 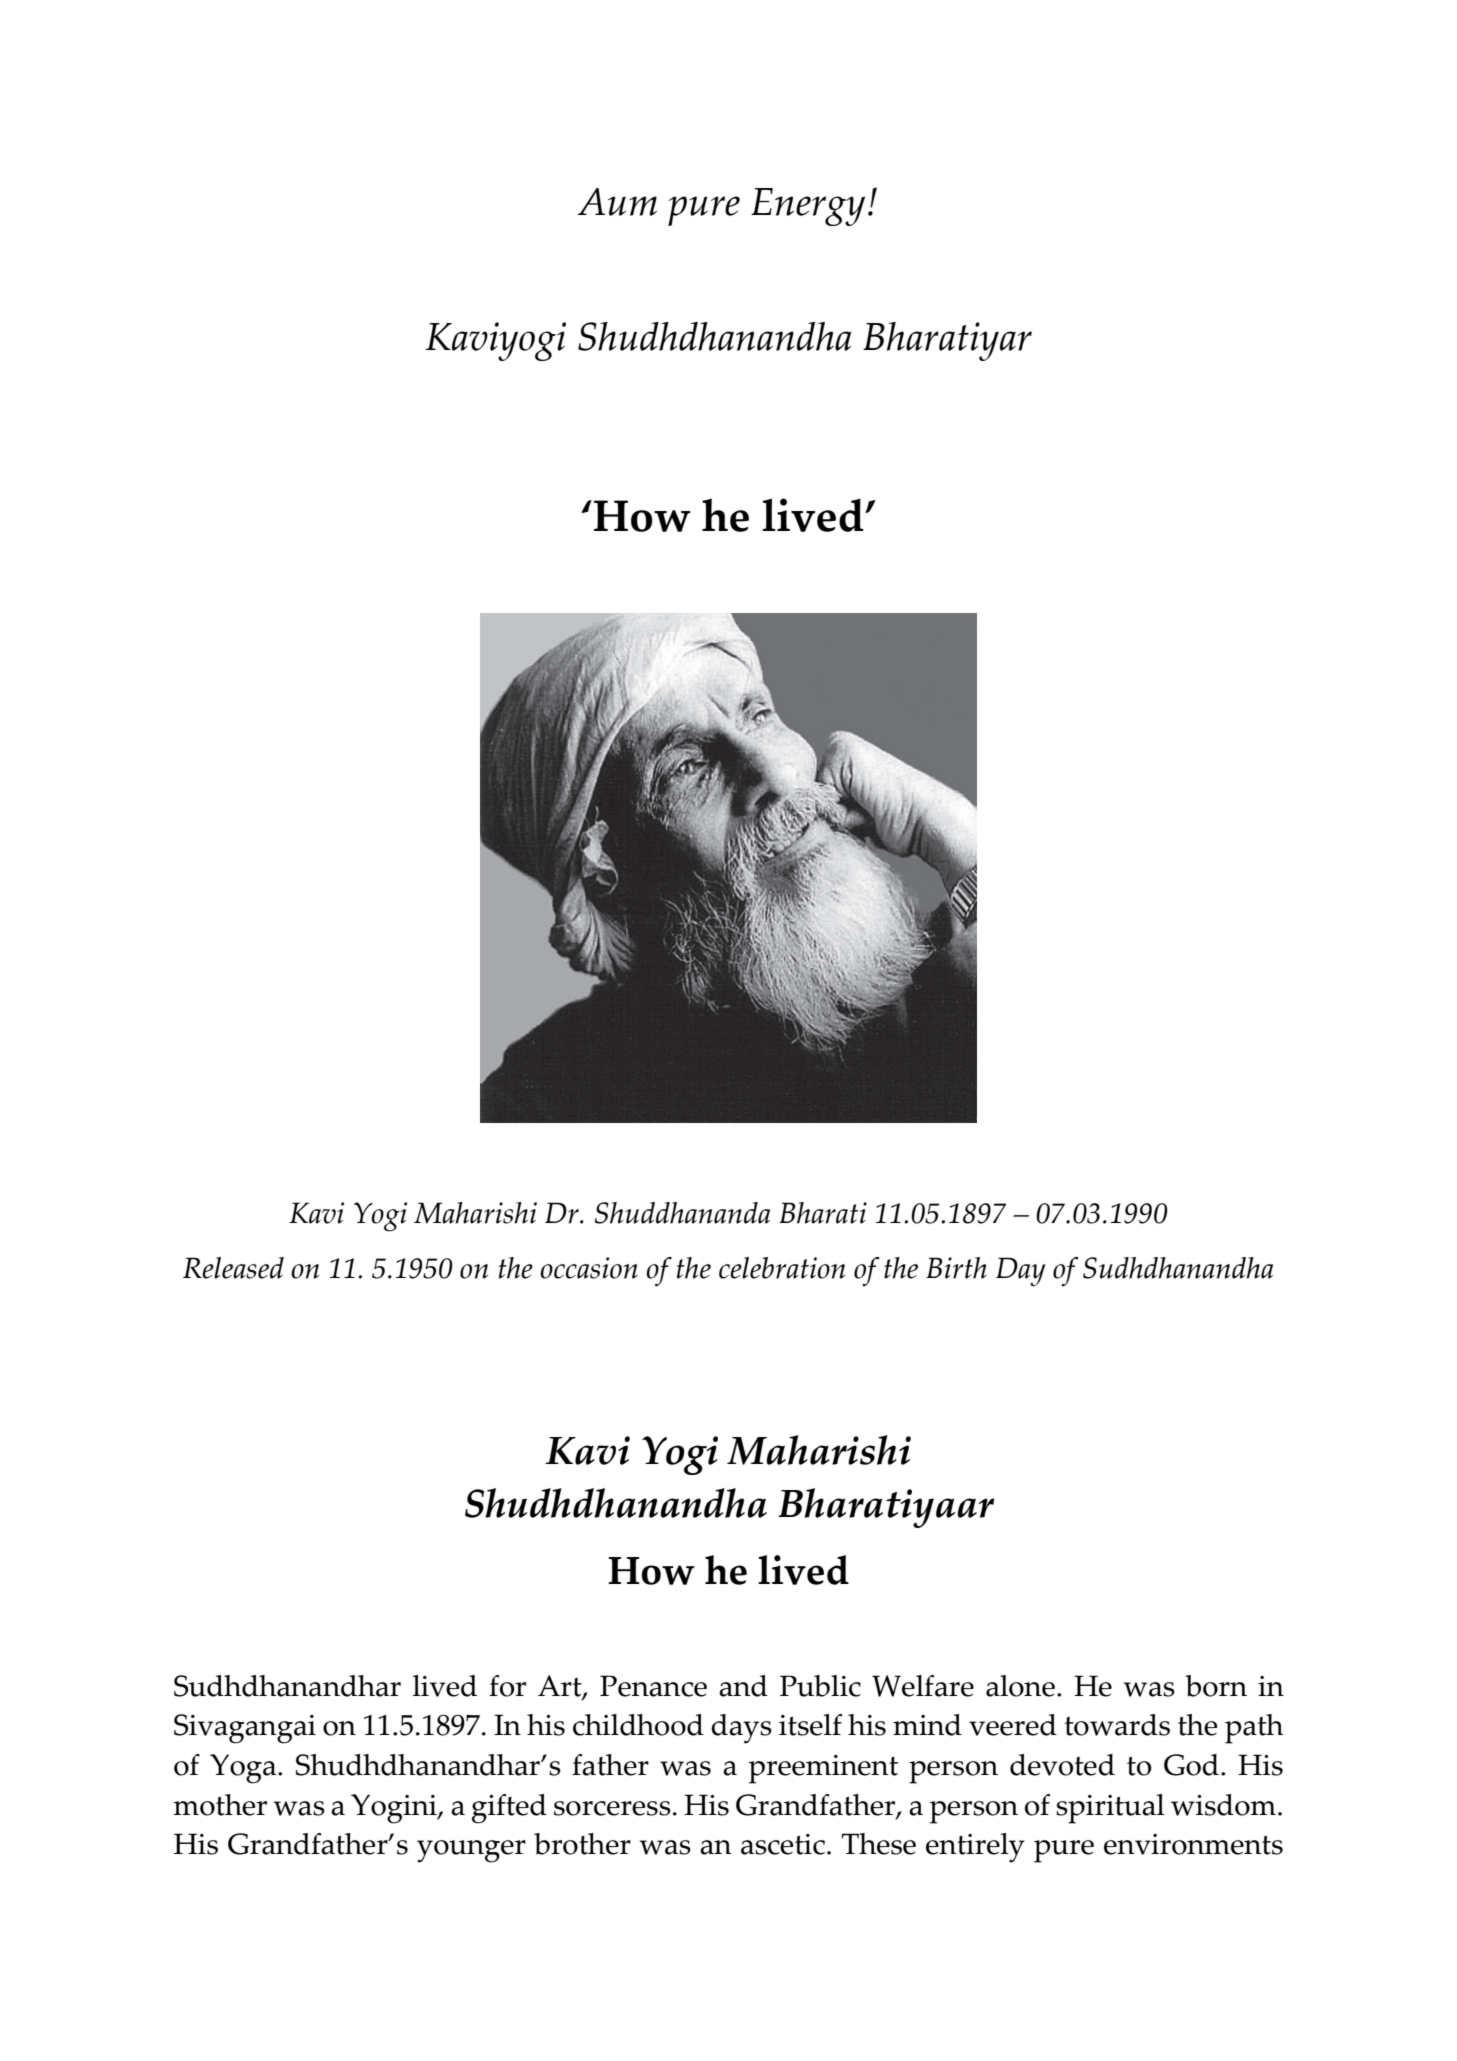 What do you see at coordinates (808, 207) in the page?
I see `Energy` at bounding box center [808, 207].
